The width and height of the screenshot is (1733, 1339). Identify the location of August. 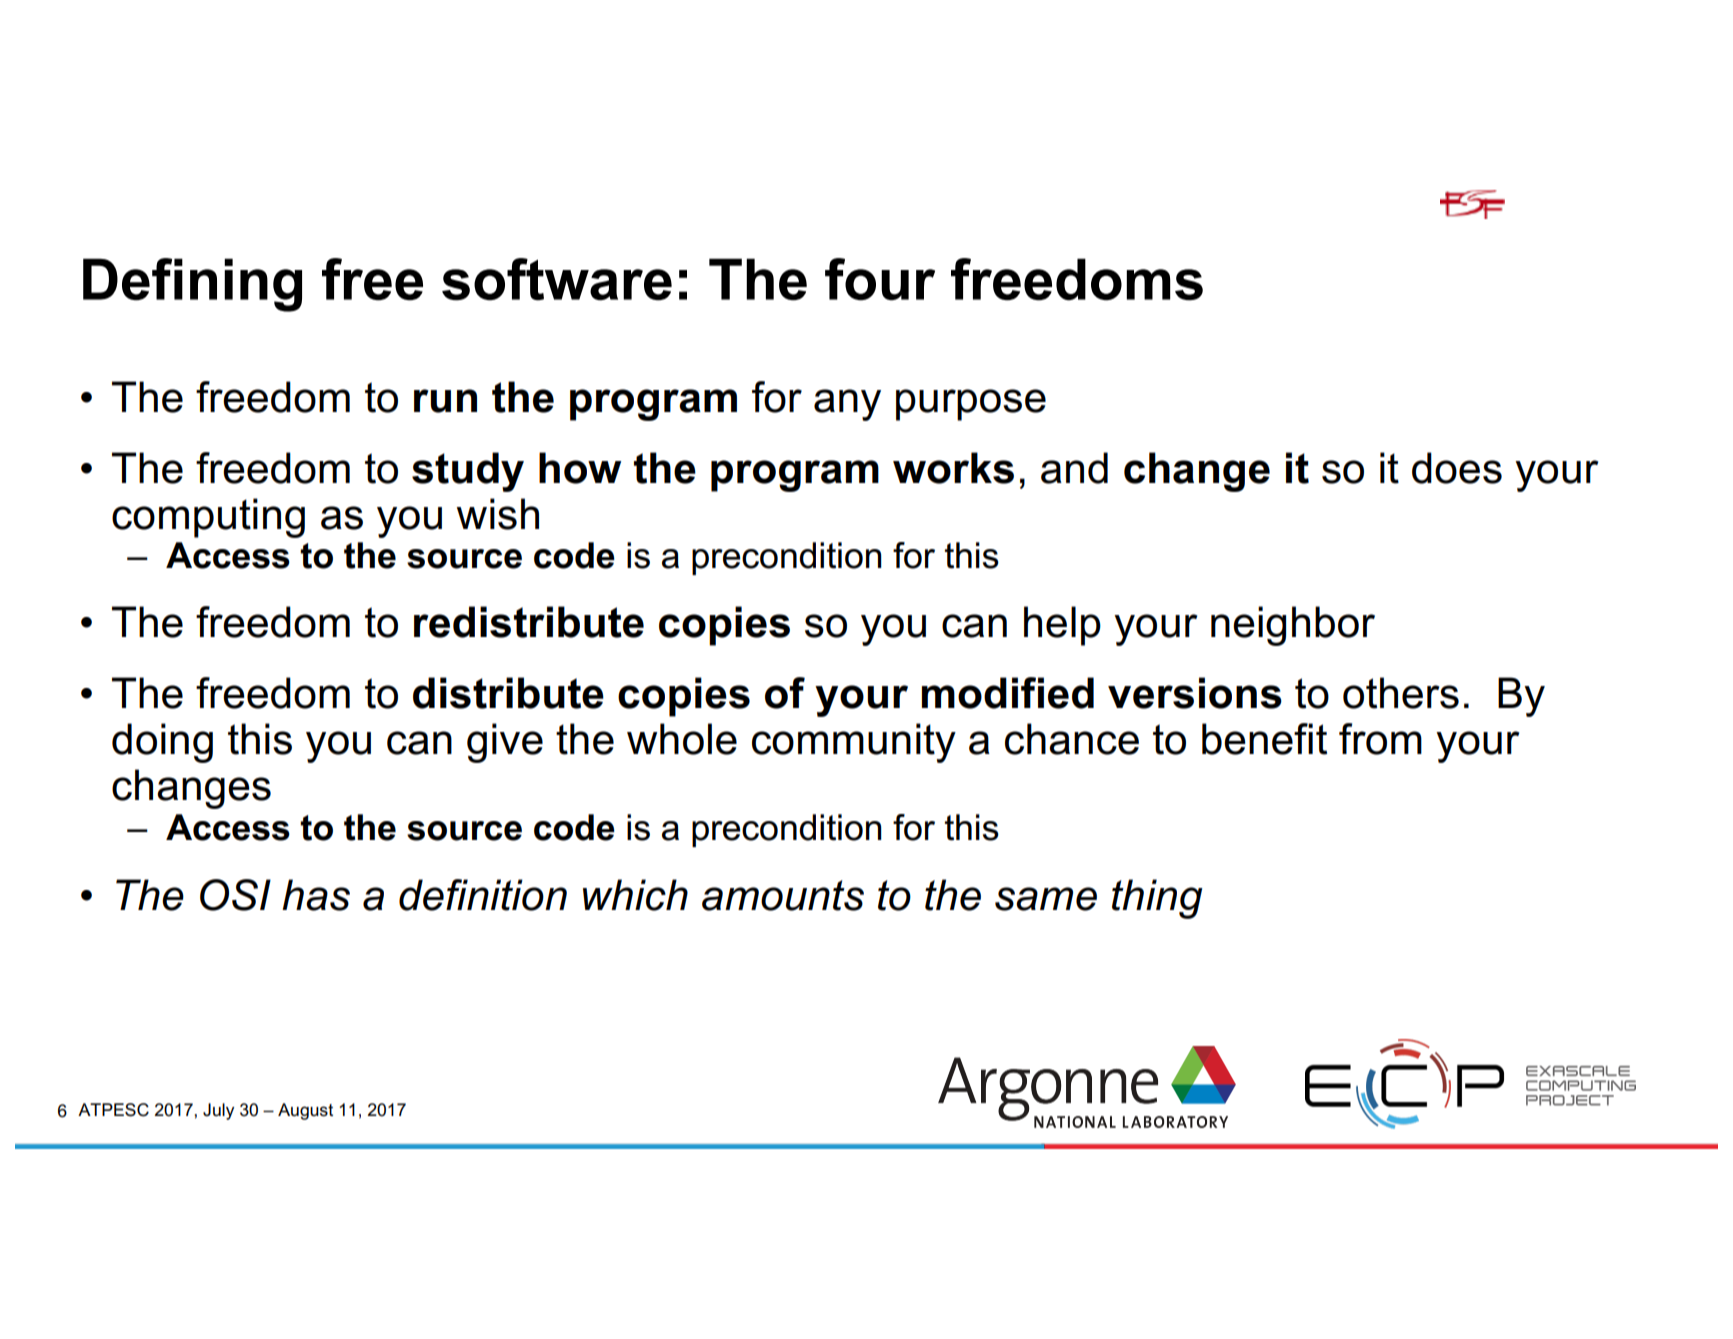
(305, 1111).
